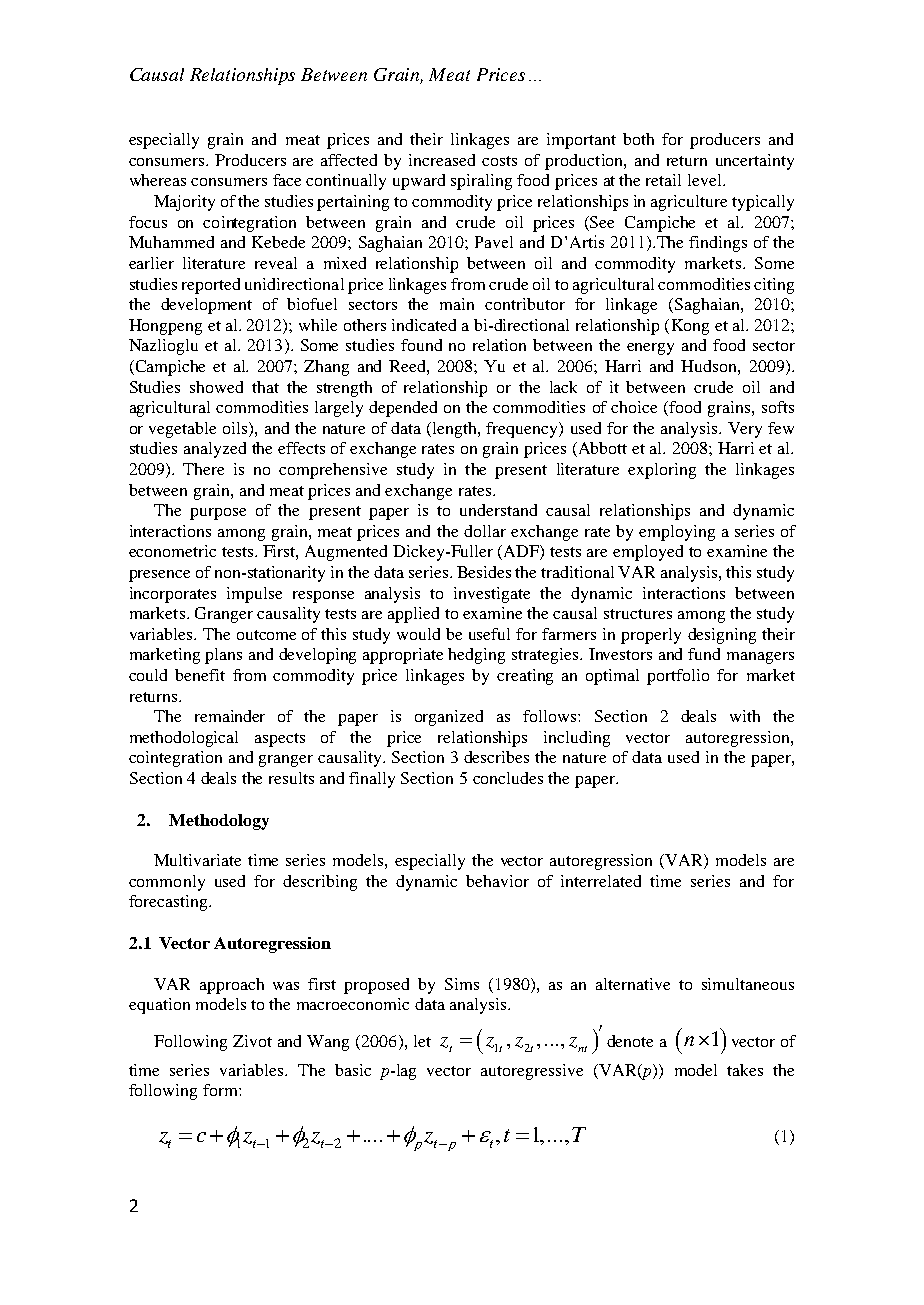 The image size is (924, 1305). What do you see at coordinates (221, 1090) in the screenshot?
I see `form` at bounding box center [221, 1090].
